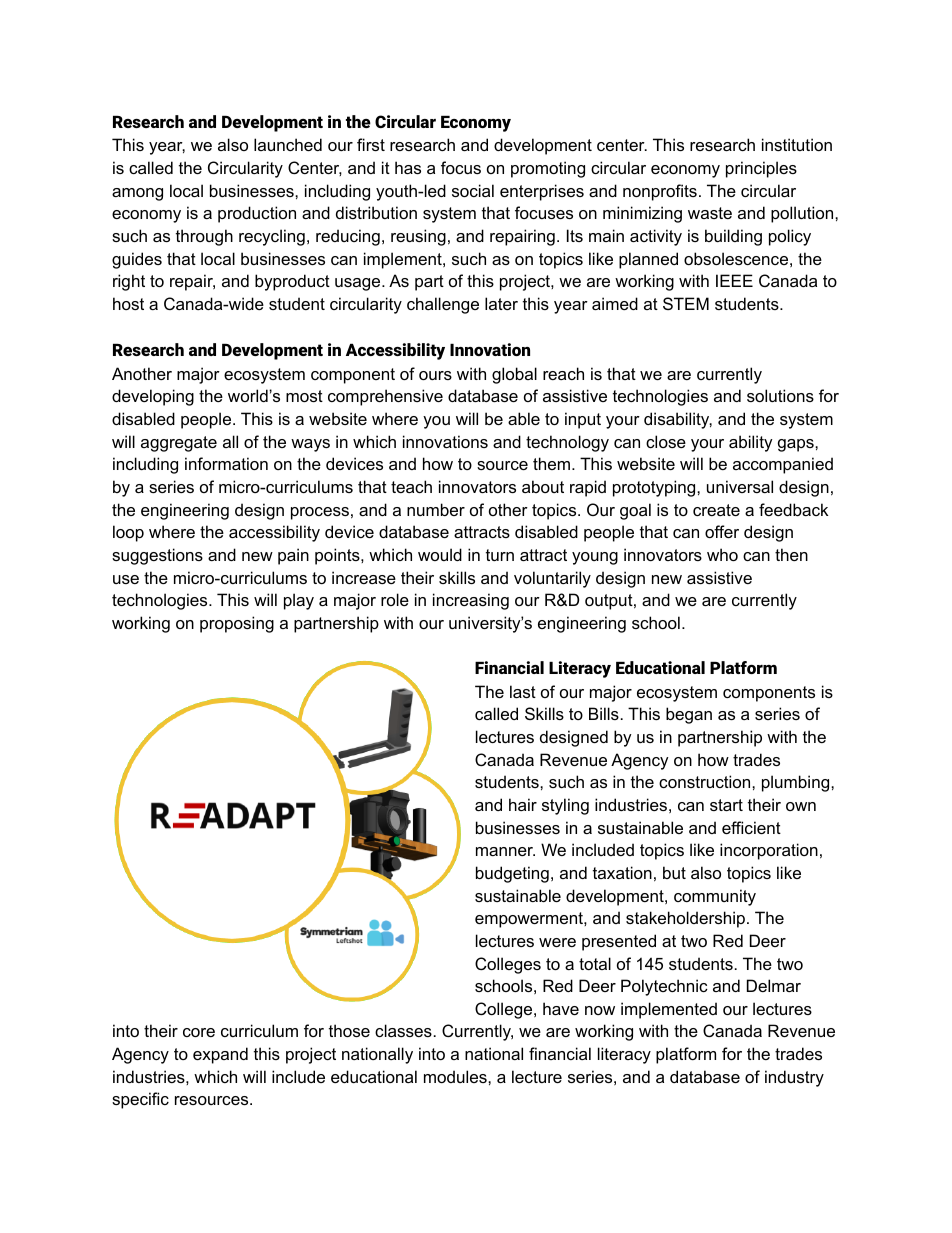  Describe the element at coordinates (257, 214) in the screenshot. I see `production` at that location.
